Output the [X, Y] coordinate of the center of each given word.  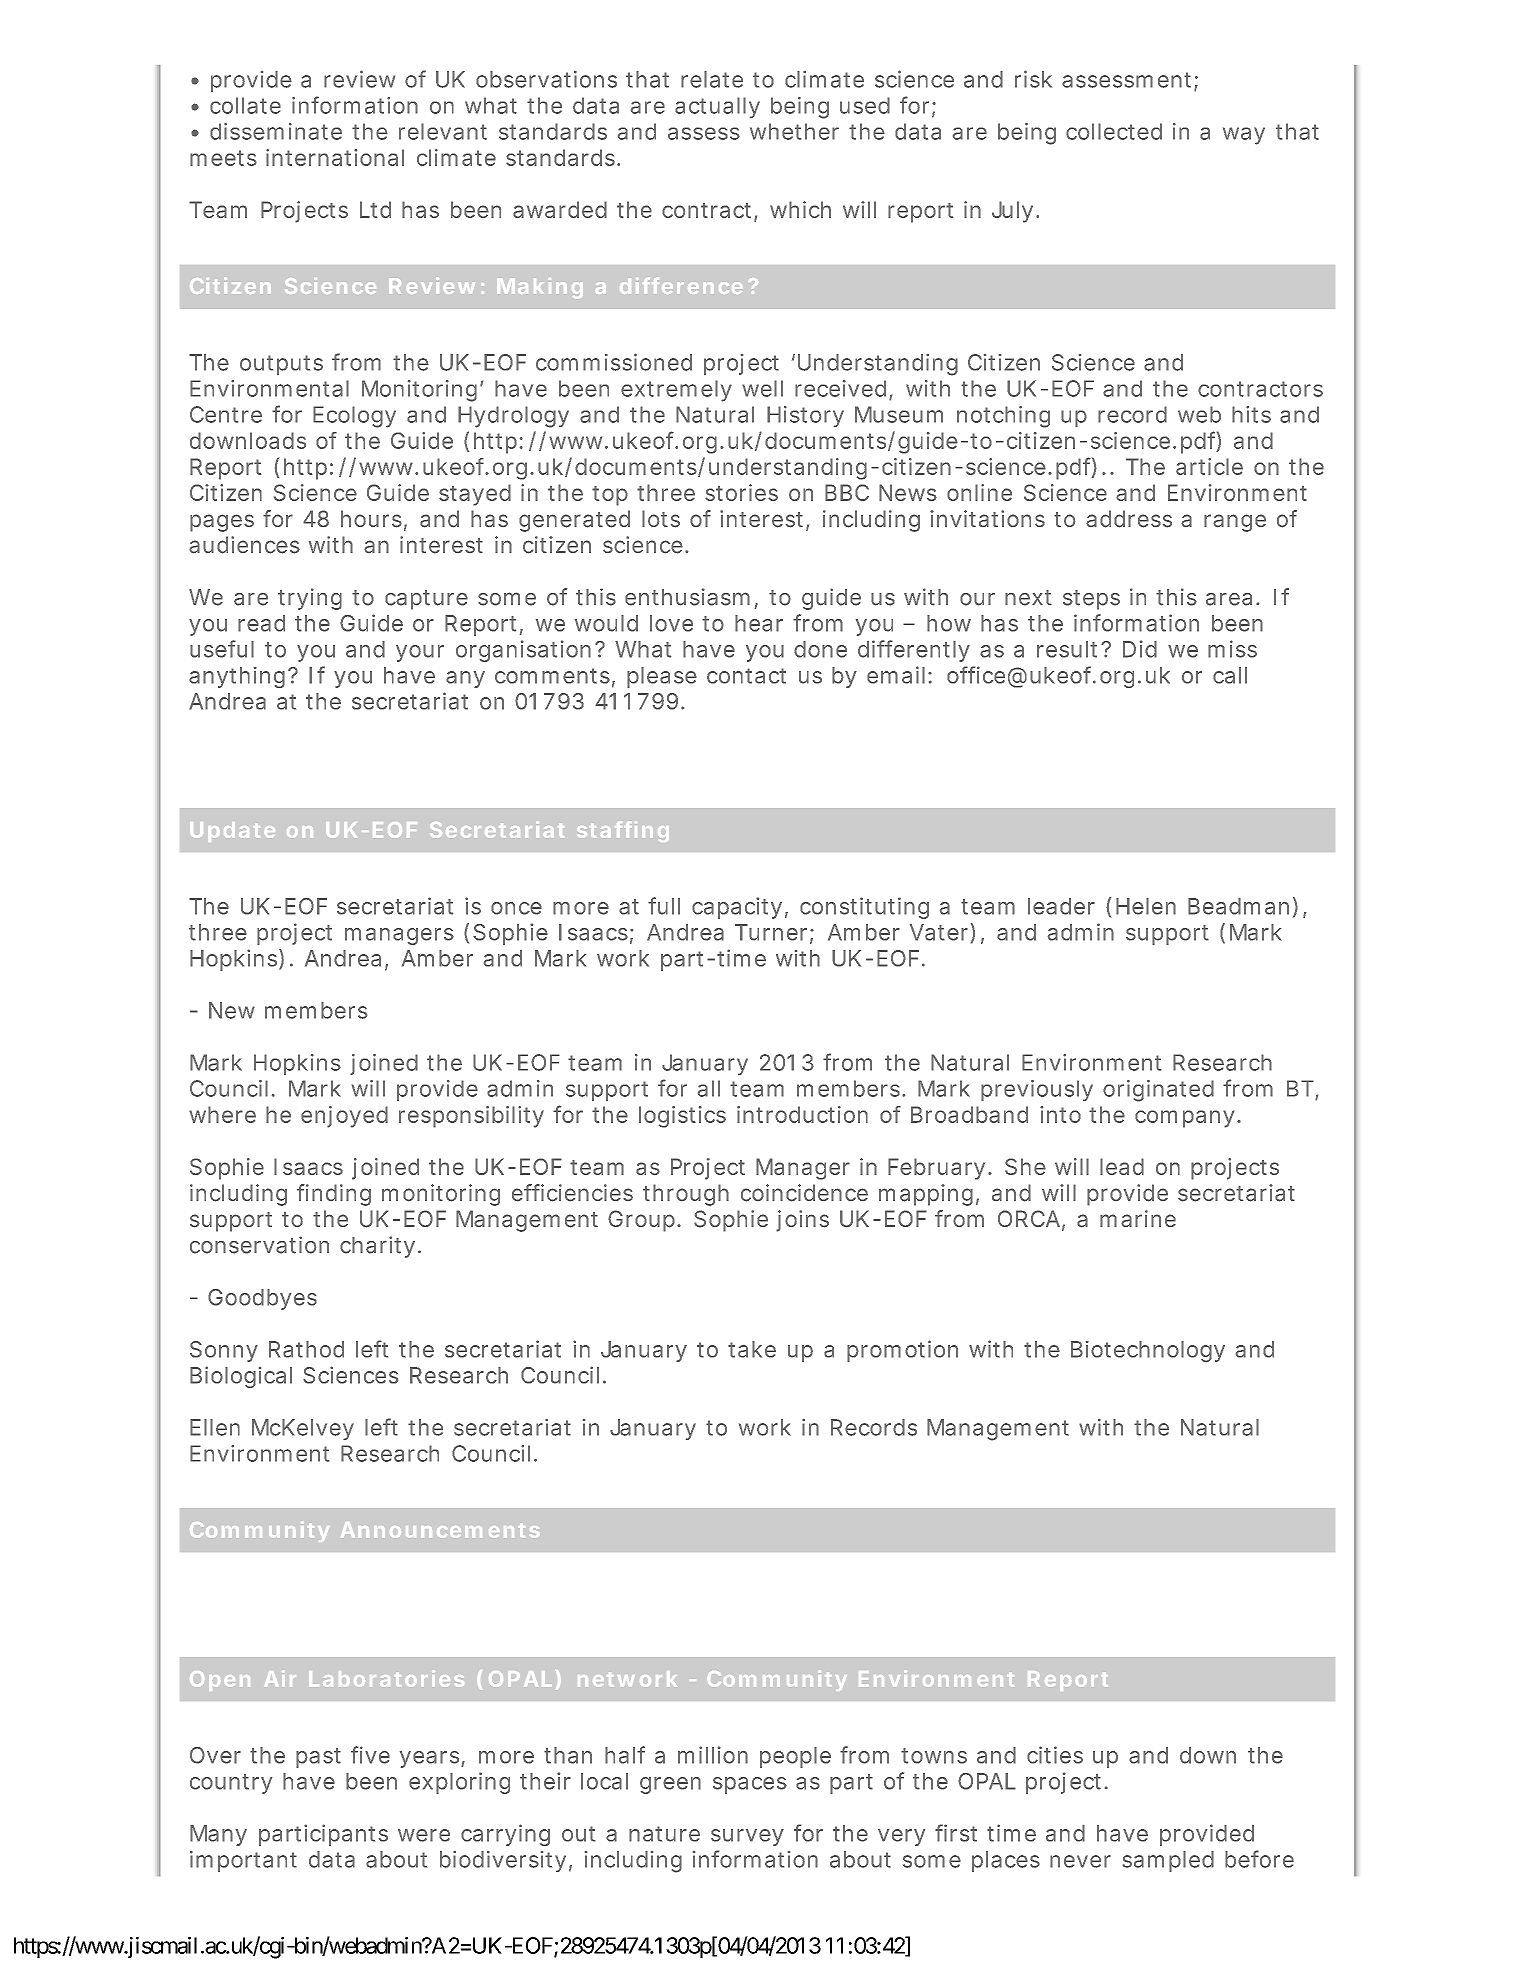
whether [794, 131]
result [1067, 649]
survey [747, 1837]
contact [746, 676]
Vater [939, 932]
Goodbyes [262, 1299]
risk [1033, 79]
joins [802, 1221]
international [335, 157]
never [1080, 1861]
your [420, 653]
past [318, 1758]
